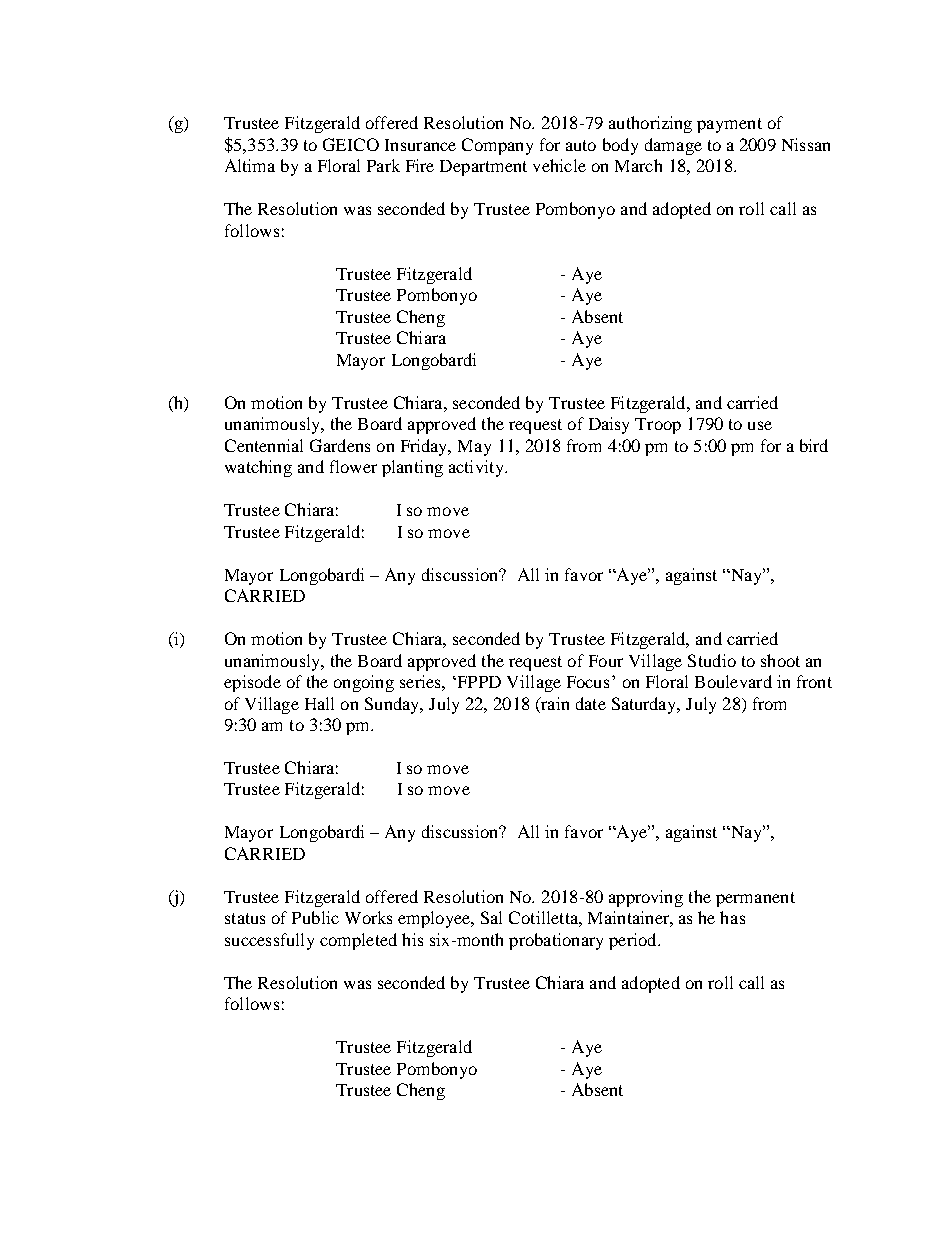  I want to click on payment, so click(729, 125).
